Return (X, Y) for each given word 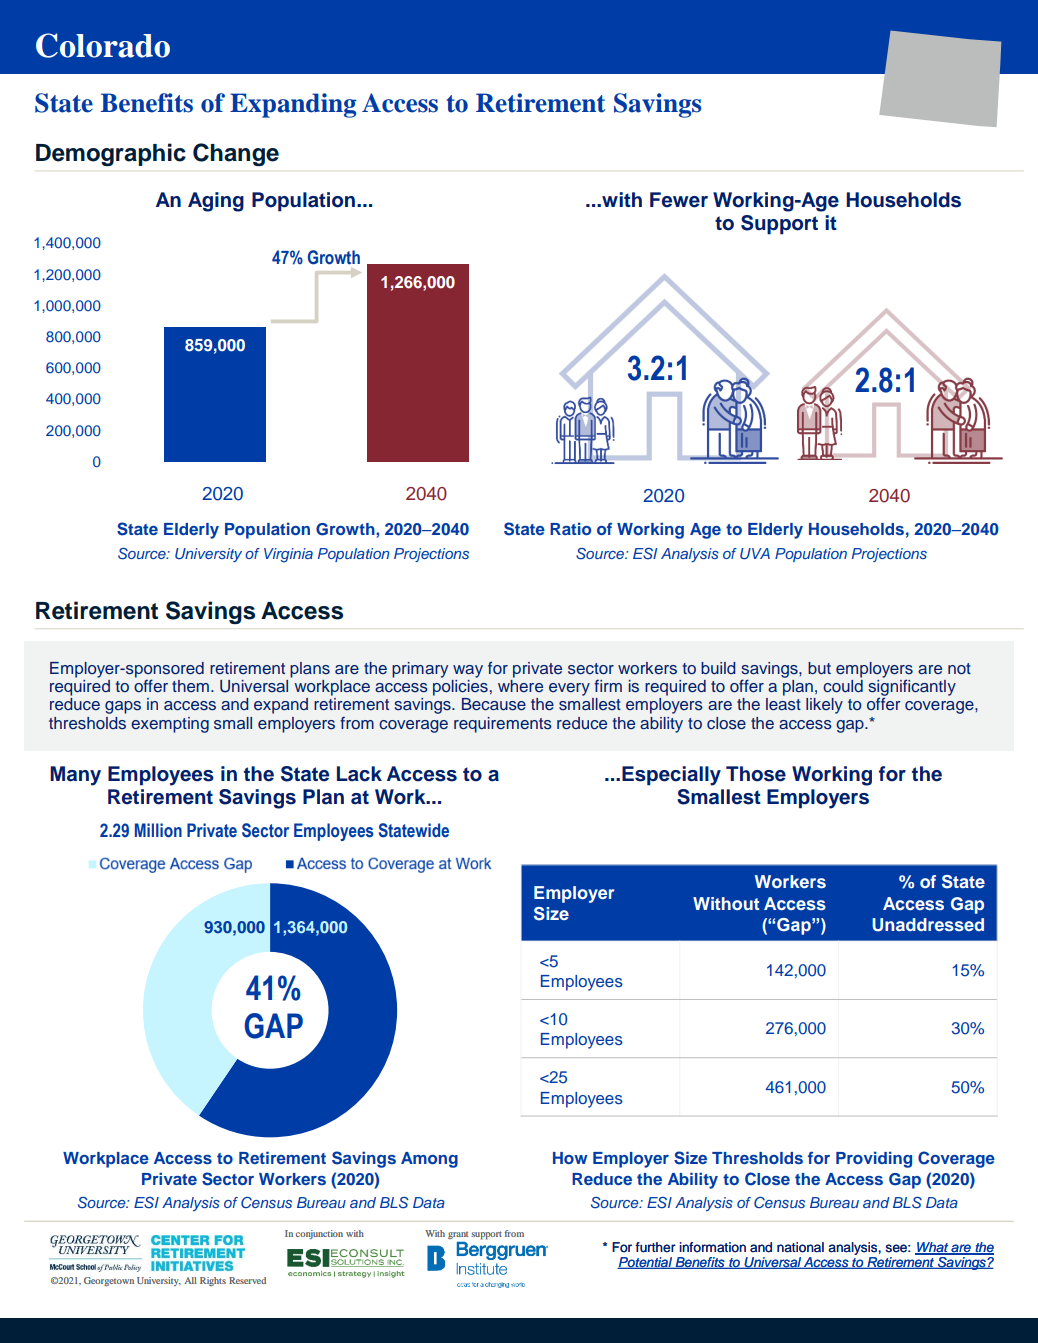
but (819, 668)
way (468, 671)
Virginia (288, 555)
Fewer (679, 200)
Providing (874, 1159)
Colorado (103, 45)
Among (429, 1160)
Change (236, 154)
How (570, 1158)
